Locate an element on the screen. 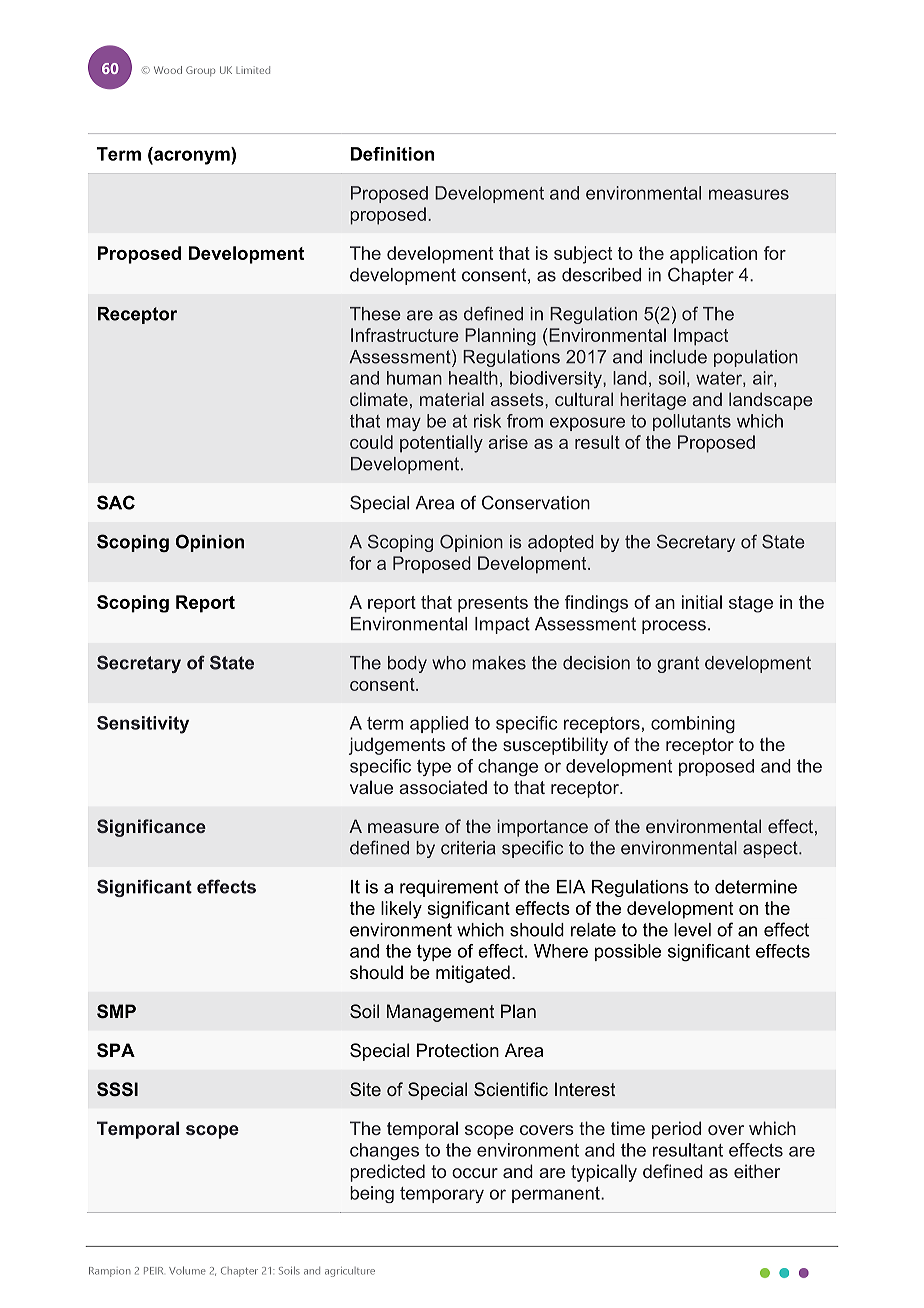 This screenshot has width=924, height=1308. grant is located at coordinates (678, 664).
